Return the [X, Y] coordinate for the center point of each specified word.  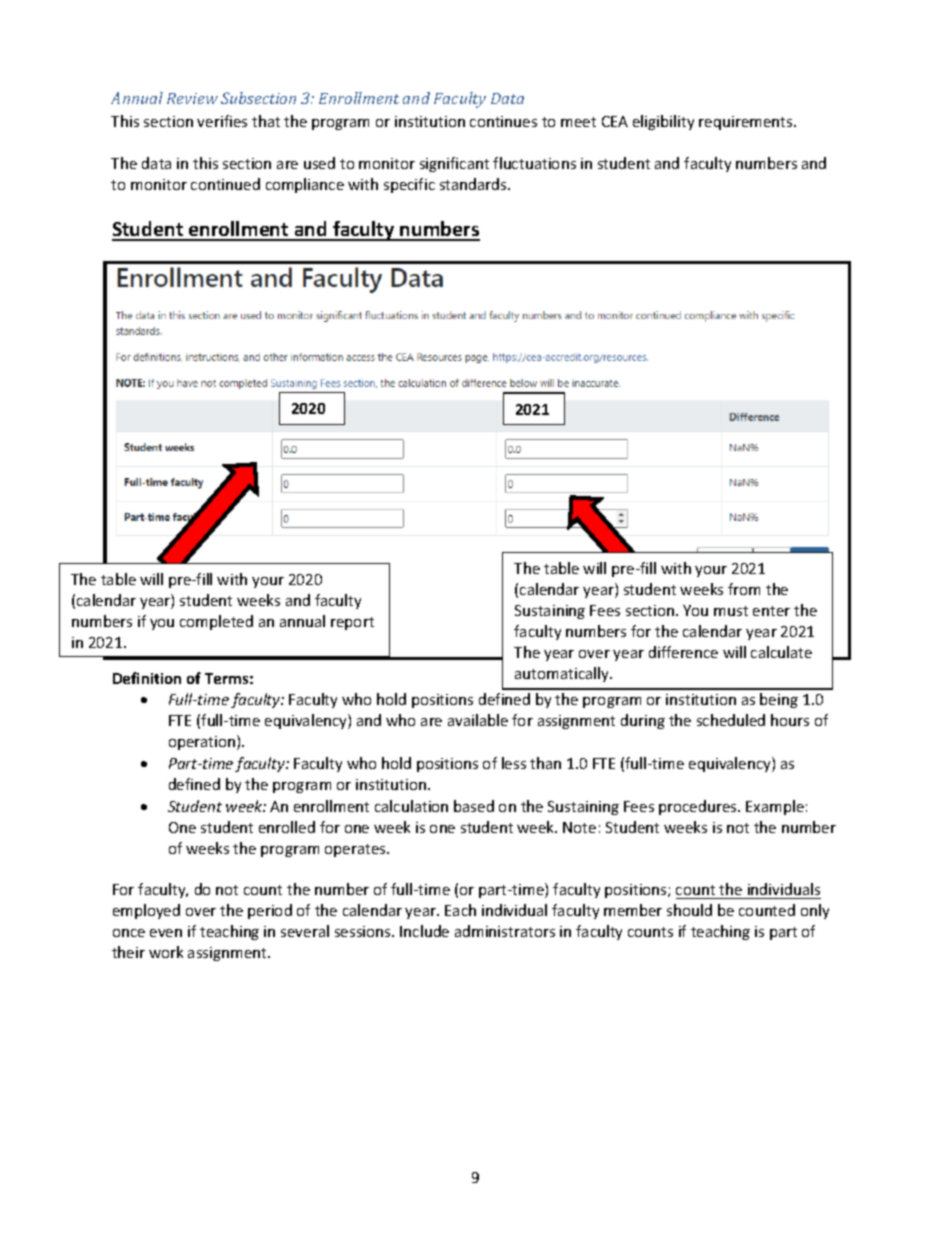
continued [225, 184]
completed [216, 622]
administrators [505, 931]
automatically [563, 674]
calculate [781, 652]
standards [474, 184]
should [689, 910]
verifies [222, 121]
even [166, 933]
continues [503, 121]
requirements [747, 123]
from [744, 589]
